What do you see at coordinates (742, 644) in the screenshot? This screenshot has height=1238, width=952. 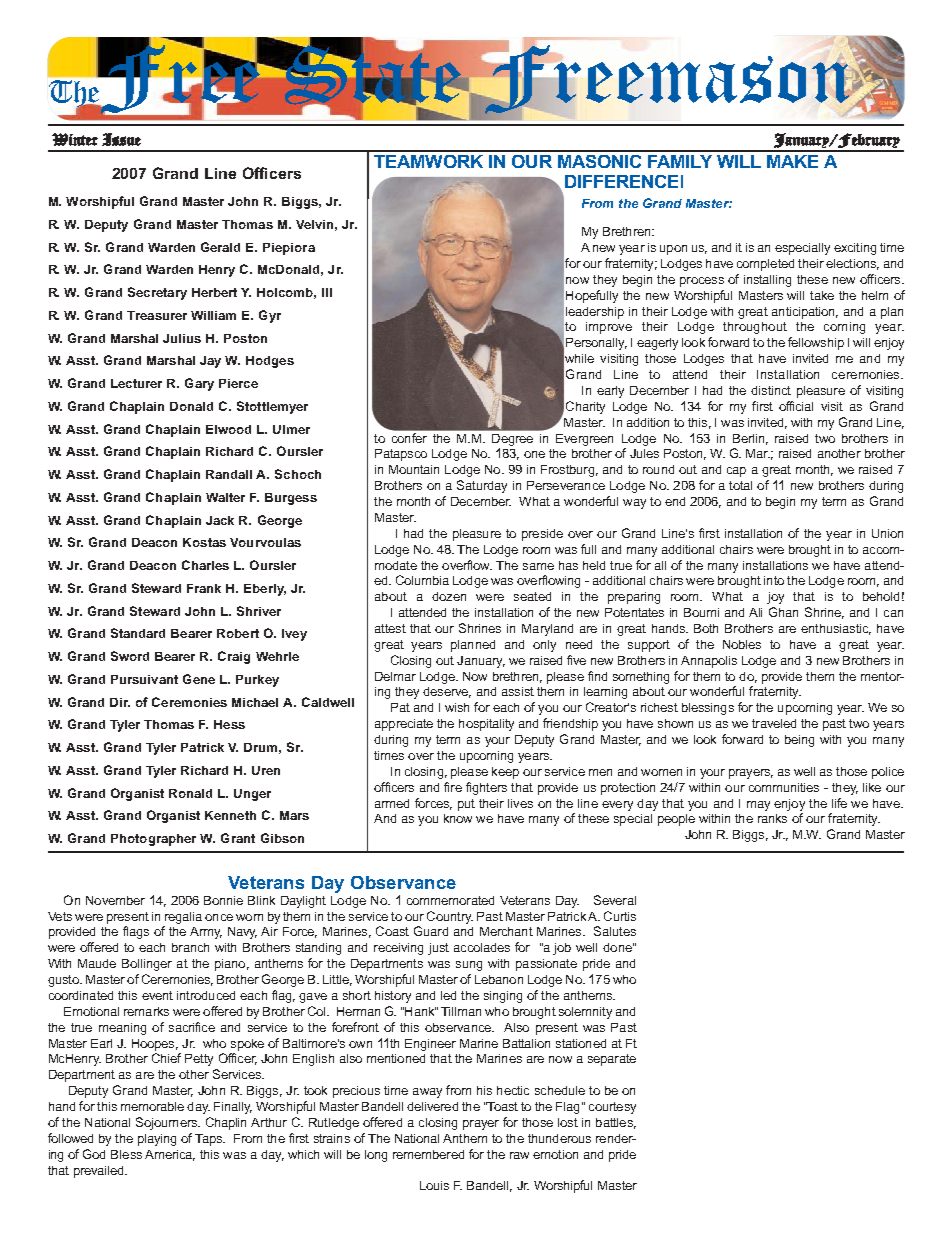 I see `Nobles` at bounding box center [742, 644].
